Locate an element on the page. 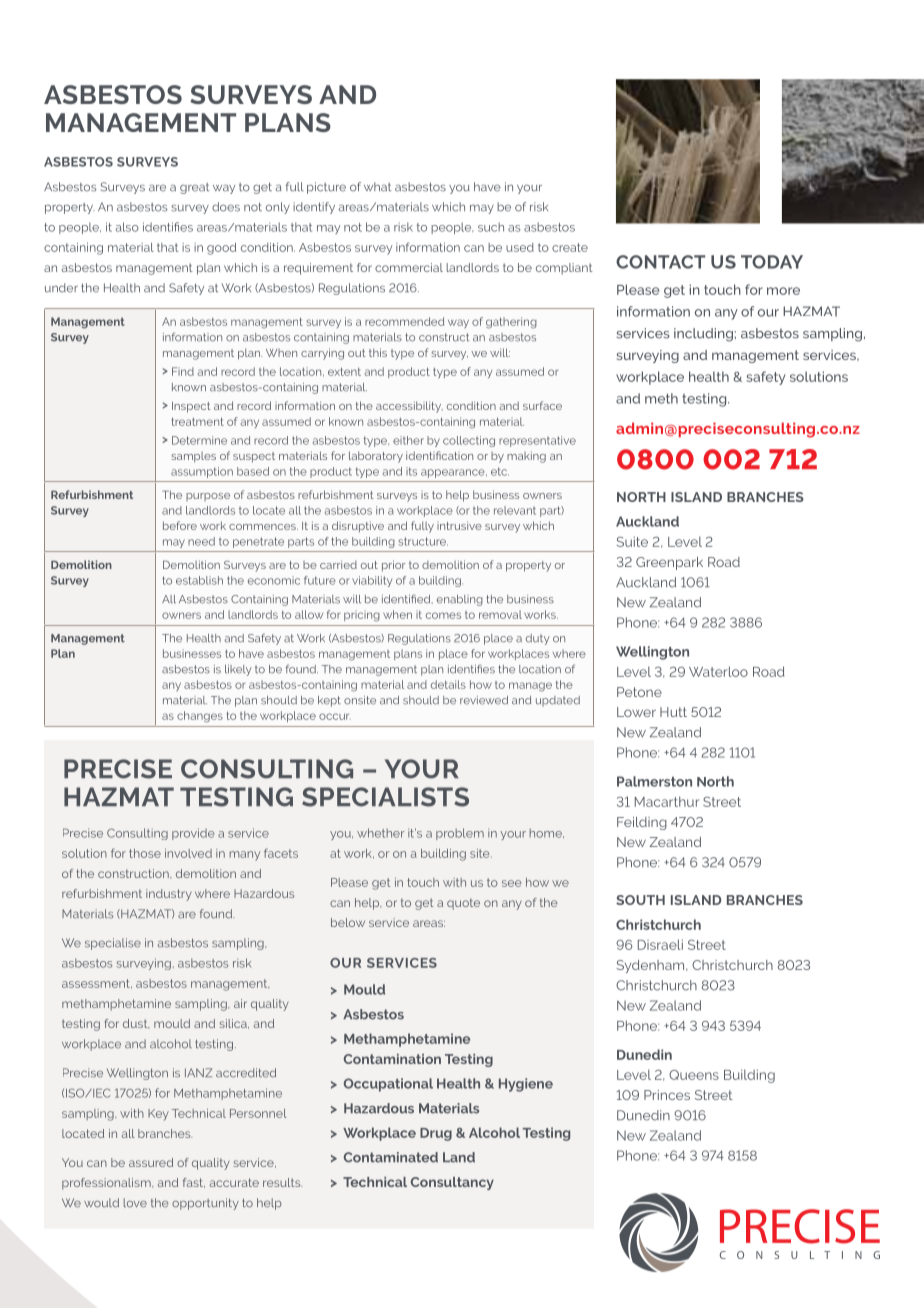  Consultancy is located at coordinates (452, 1183).
